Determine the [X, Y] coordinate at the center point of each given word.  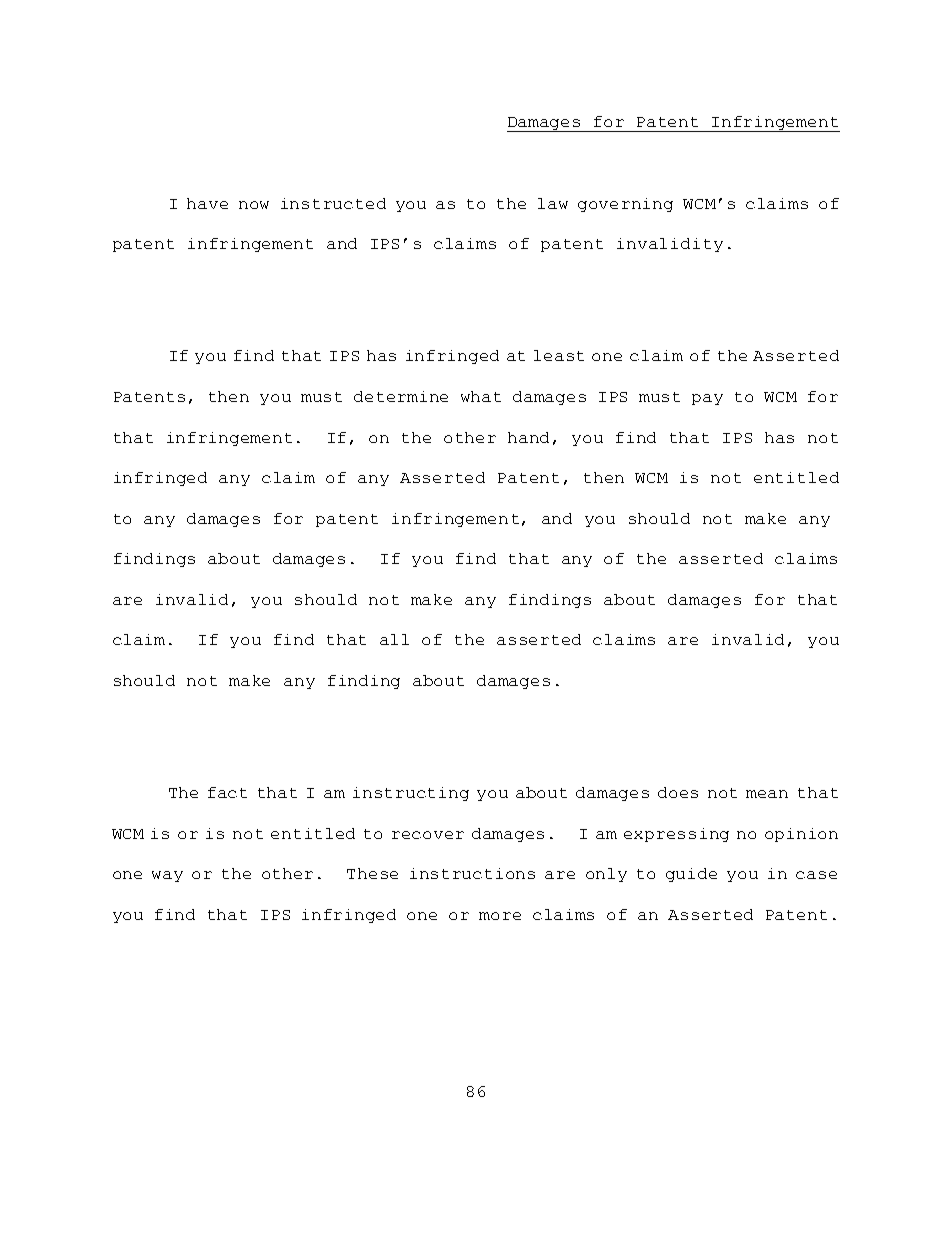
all [394, 639]
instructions [472, 873]
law [553, 203]
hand [528, 437]
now [254, 205]
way [167, 876]
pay [707, 399]
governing [625, 205]
